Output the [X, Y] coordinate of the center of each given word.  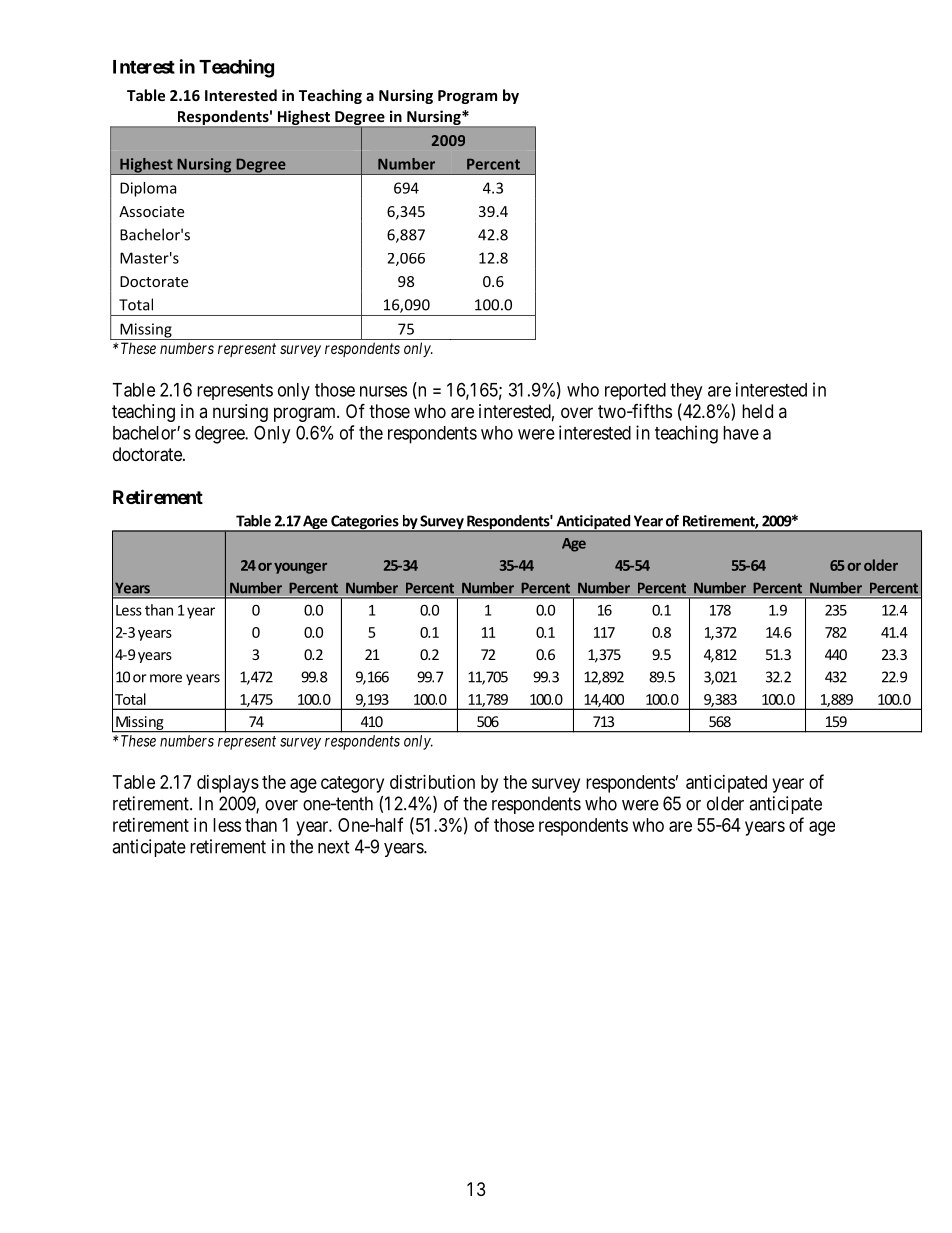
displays [228, 784]
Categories [365, 523]
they [686, 391]
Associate [151, 211]
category [352, 784]
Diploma [148, 189]
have [741, 433]
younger [300, 568]
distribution [432, 782]
